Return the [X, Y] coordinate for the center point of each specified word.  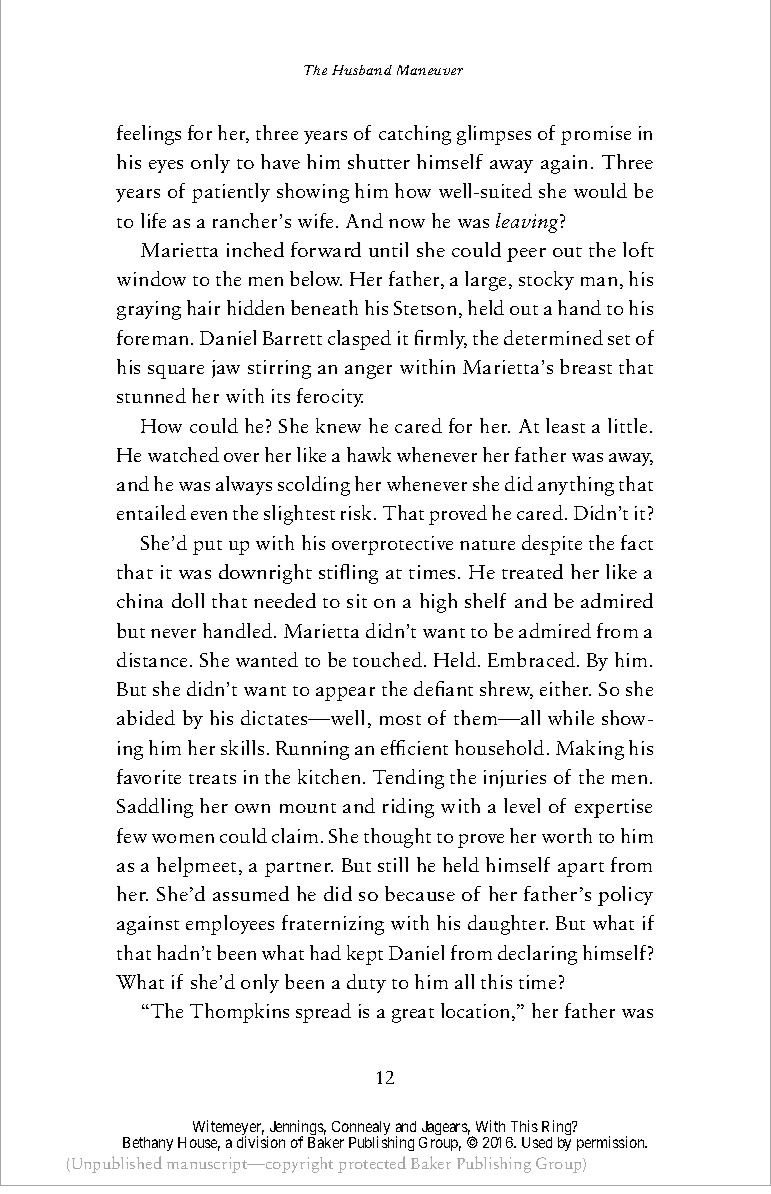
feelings [149, 135]
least [565, 425]
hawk [369, 454]
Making [590, 750]
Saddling [155, 808]
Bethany [148, 1144]
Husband [362, 70]
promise [596, 135]
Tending [408, 779]
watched [183, 454]
